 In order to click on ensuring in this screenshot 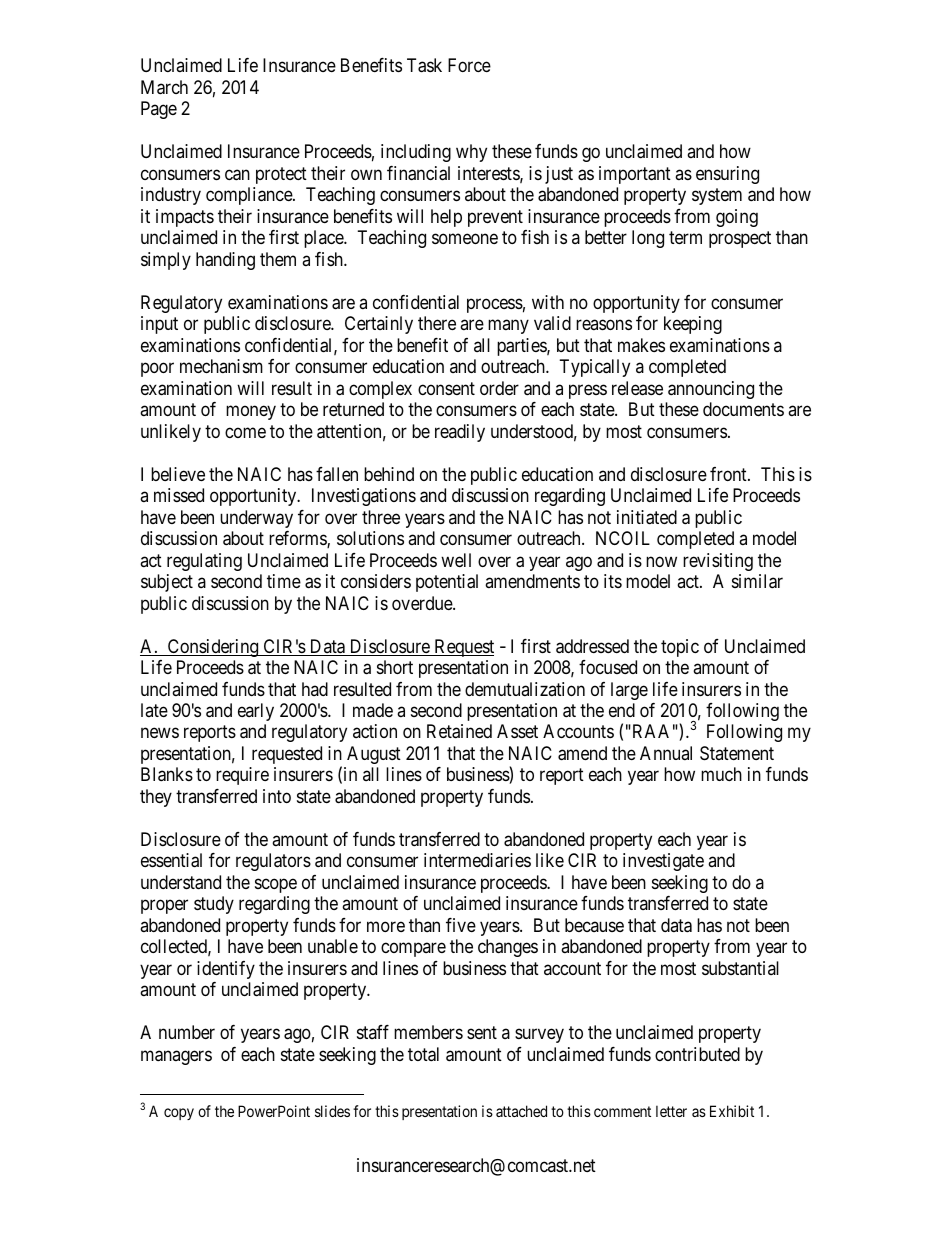, I will do `click(727, 175)`.
